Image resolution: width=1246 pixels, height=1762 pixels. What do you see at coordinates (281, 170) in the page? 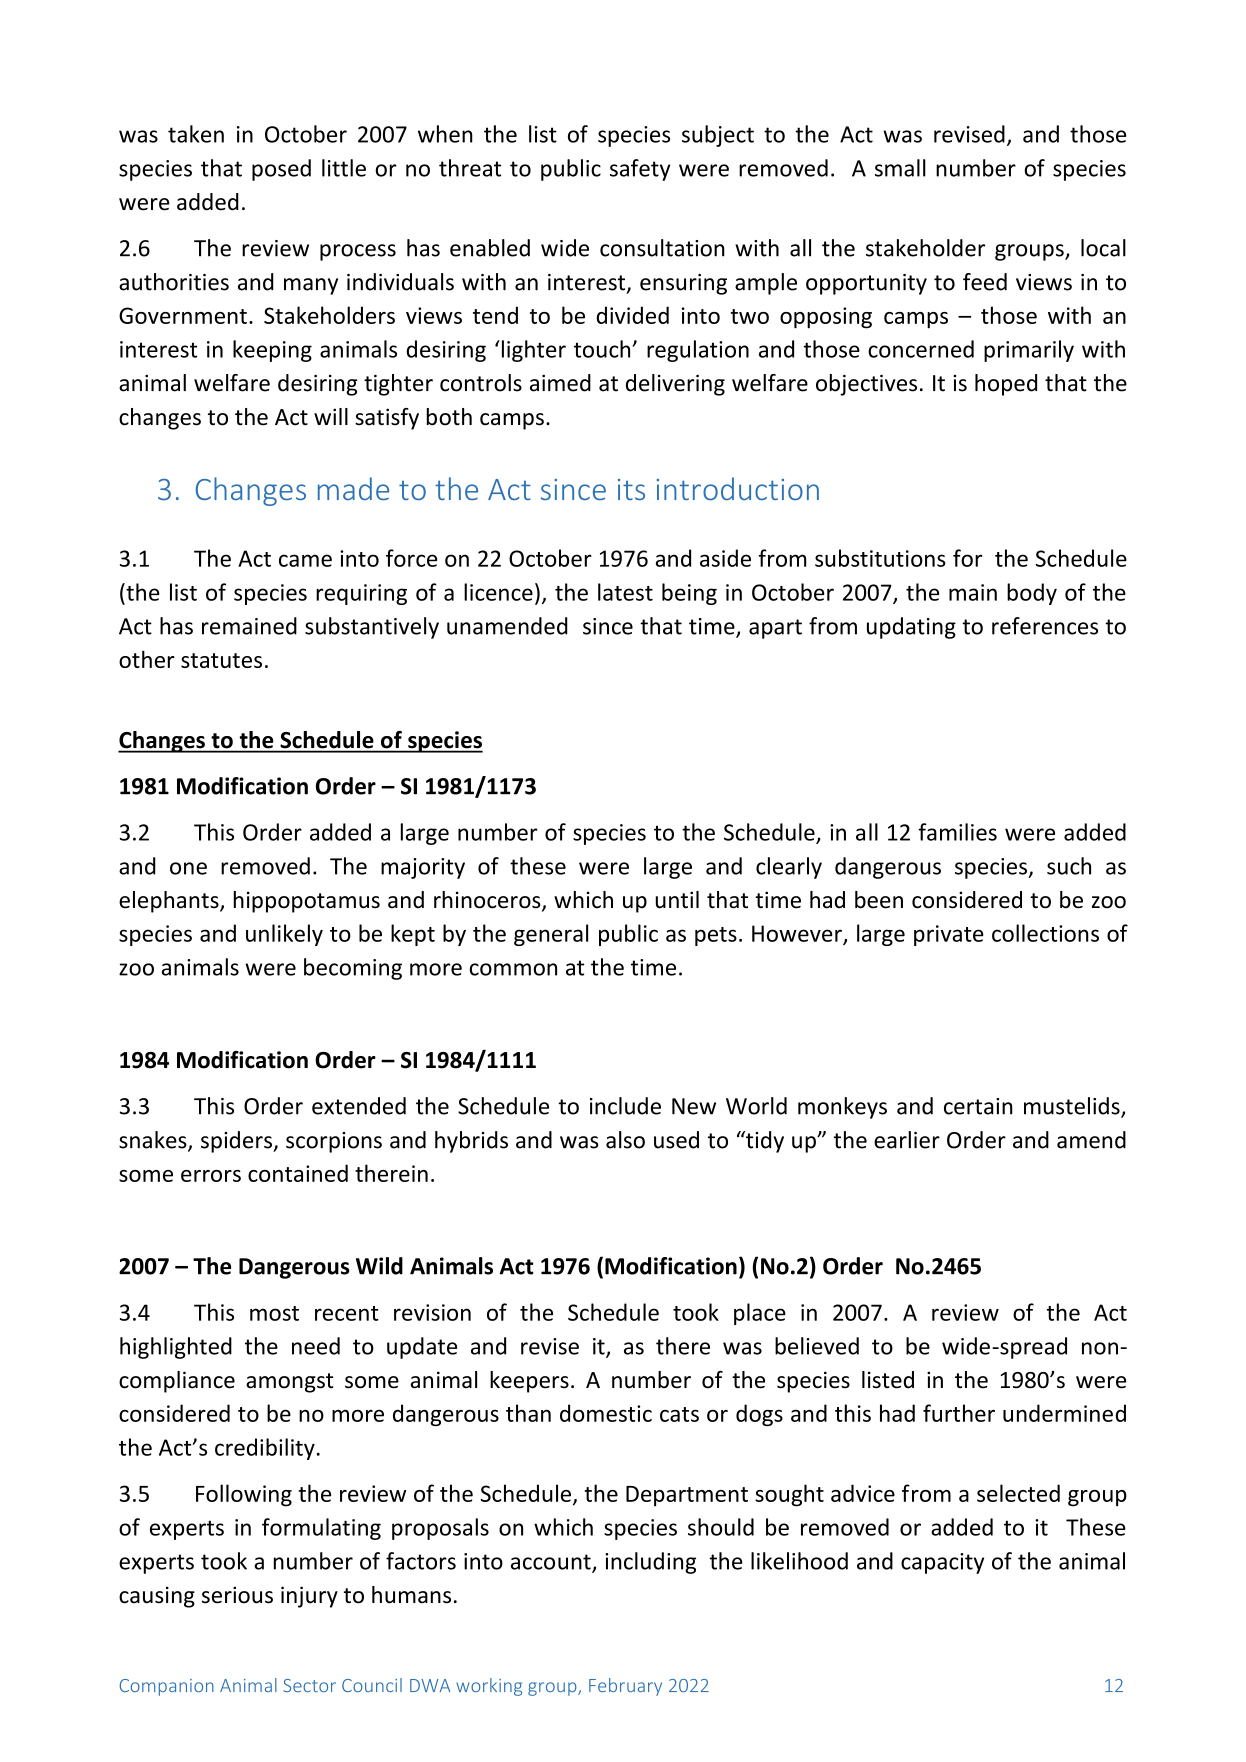
I see `posed` at bounding box center [281, 170].
